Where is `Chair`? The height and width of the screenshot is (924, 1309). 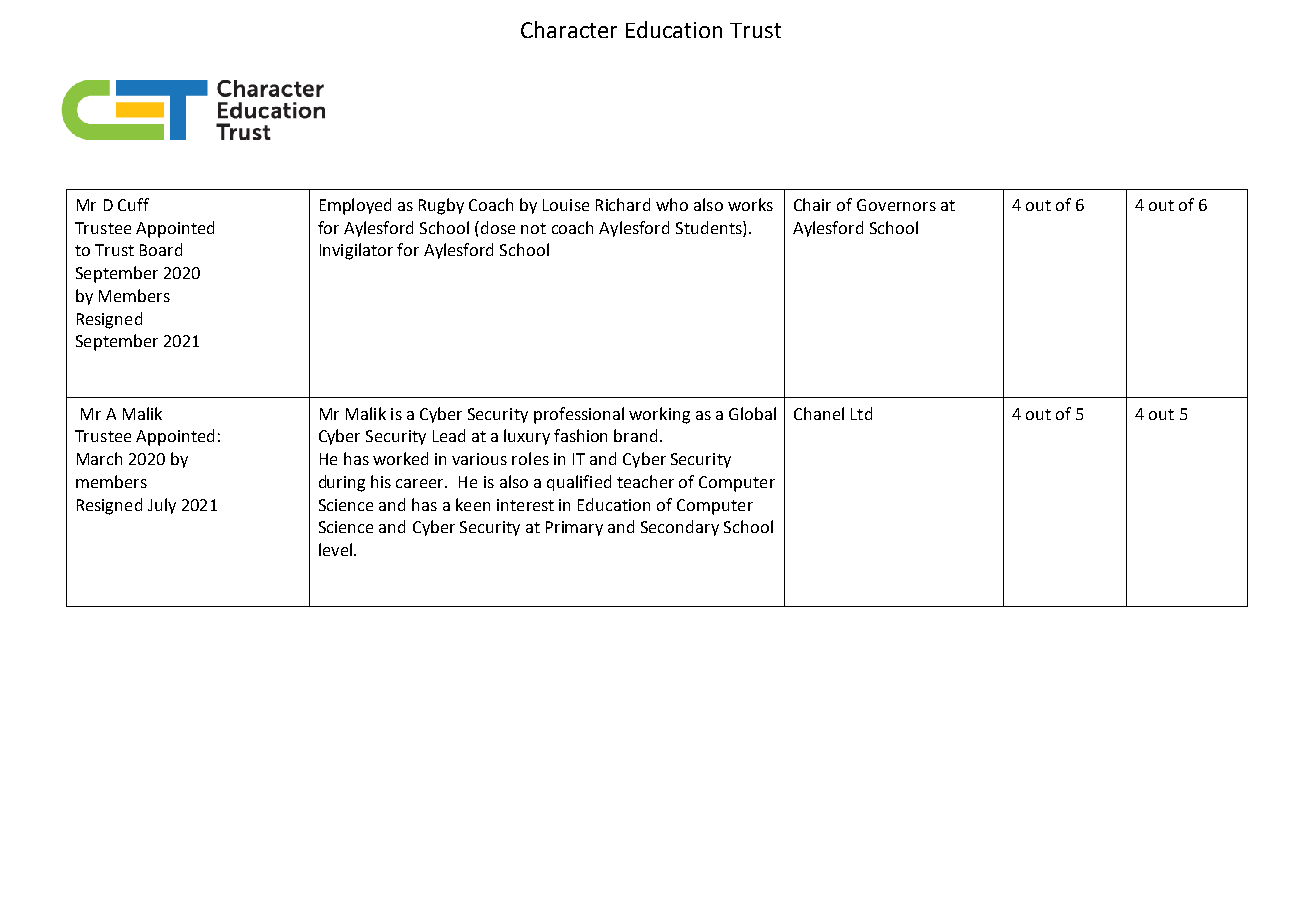
Chair is located at coordinates (812, 204).
